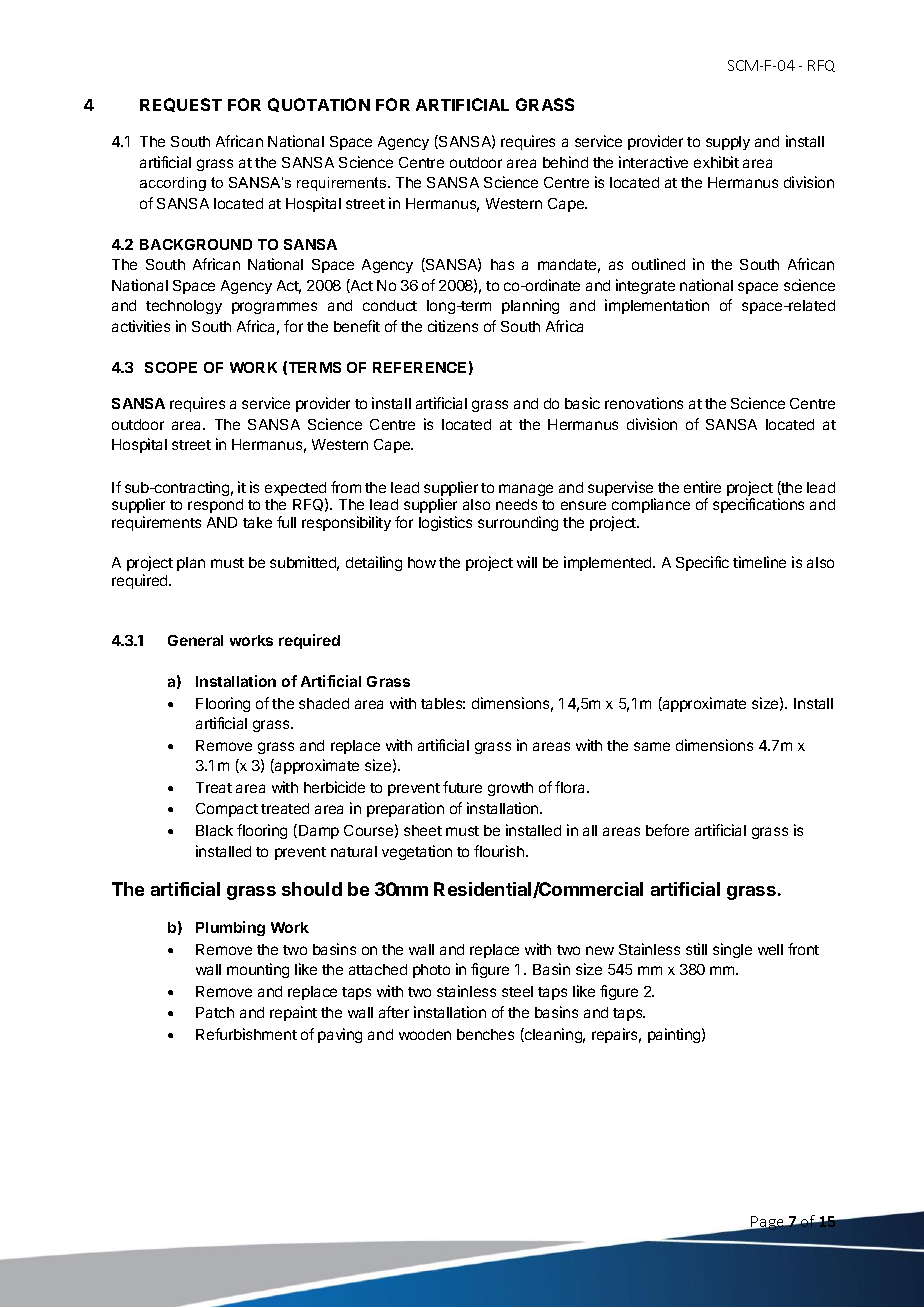 The height and width of the document is (1308, 924). I want to click on SCOPE, so click(171, 367).
